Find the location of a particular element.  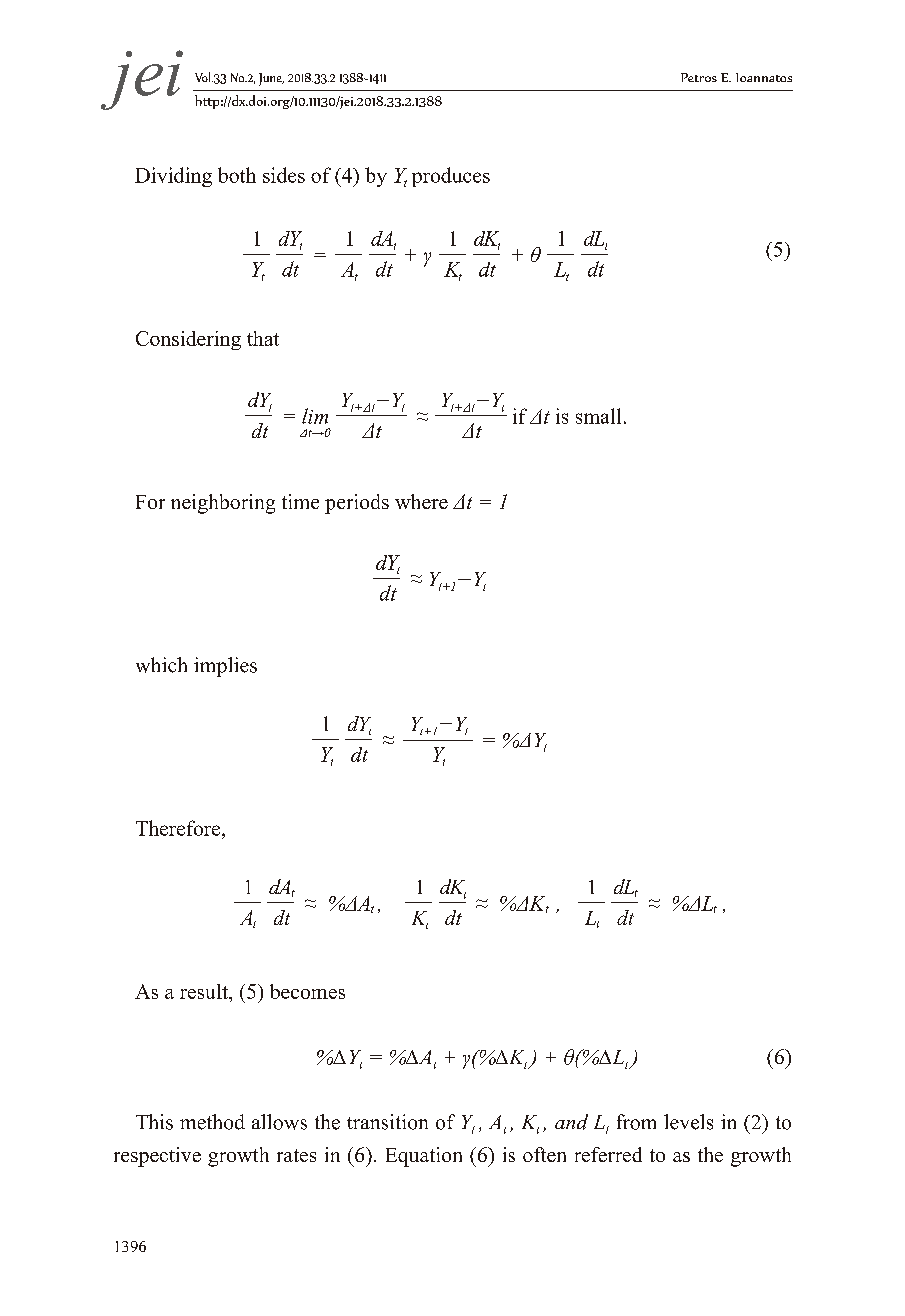

small is located at coordinates (598, 416).
